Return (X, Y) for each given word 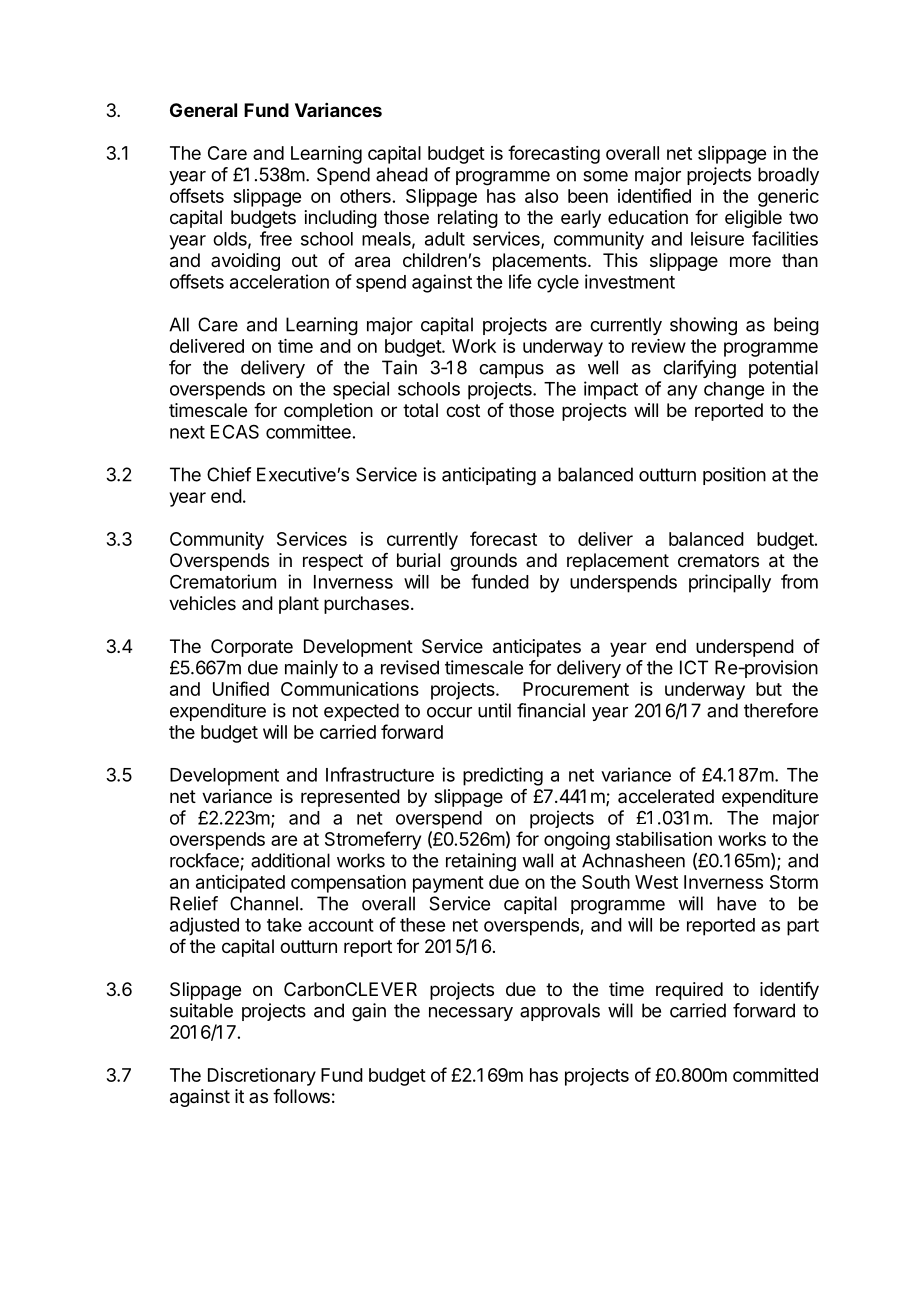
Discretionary (262, 1077)
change (734, 391)
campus (511, 371)
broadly (788, 176)
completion (328, 412)
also (541, 196)
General (203, 110)
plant (299, 605)
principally (730, 583)
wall (537, 860)
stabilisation (664, 839)
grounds (483, 562)
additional (290, 860)
